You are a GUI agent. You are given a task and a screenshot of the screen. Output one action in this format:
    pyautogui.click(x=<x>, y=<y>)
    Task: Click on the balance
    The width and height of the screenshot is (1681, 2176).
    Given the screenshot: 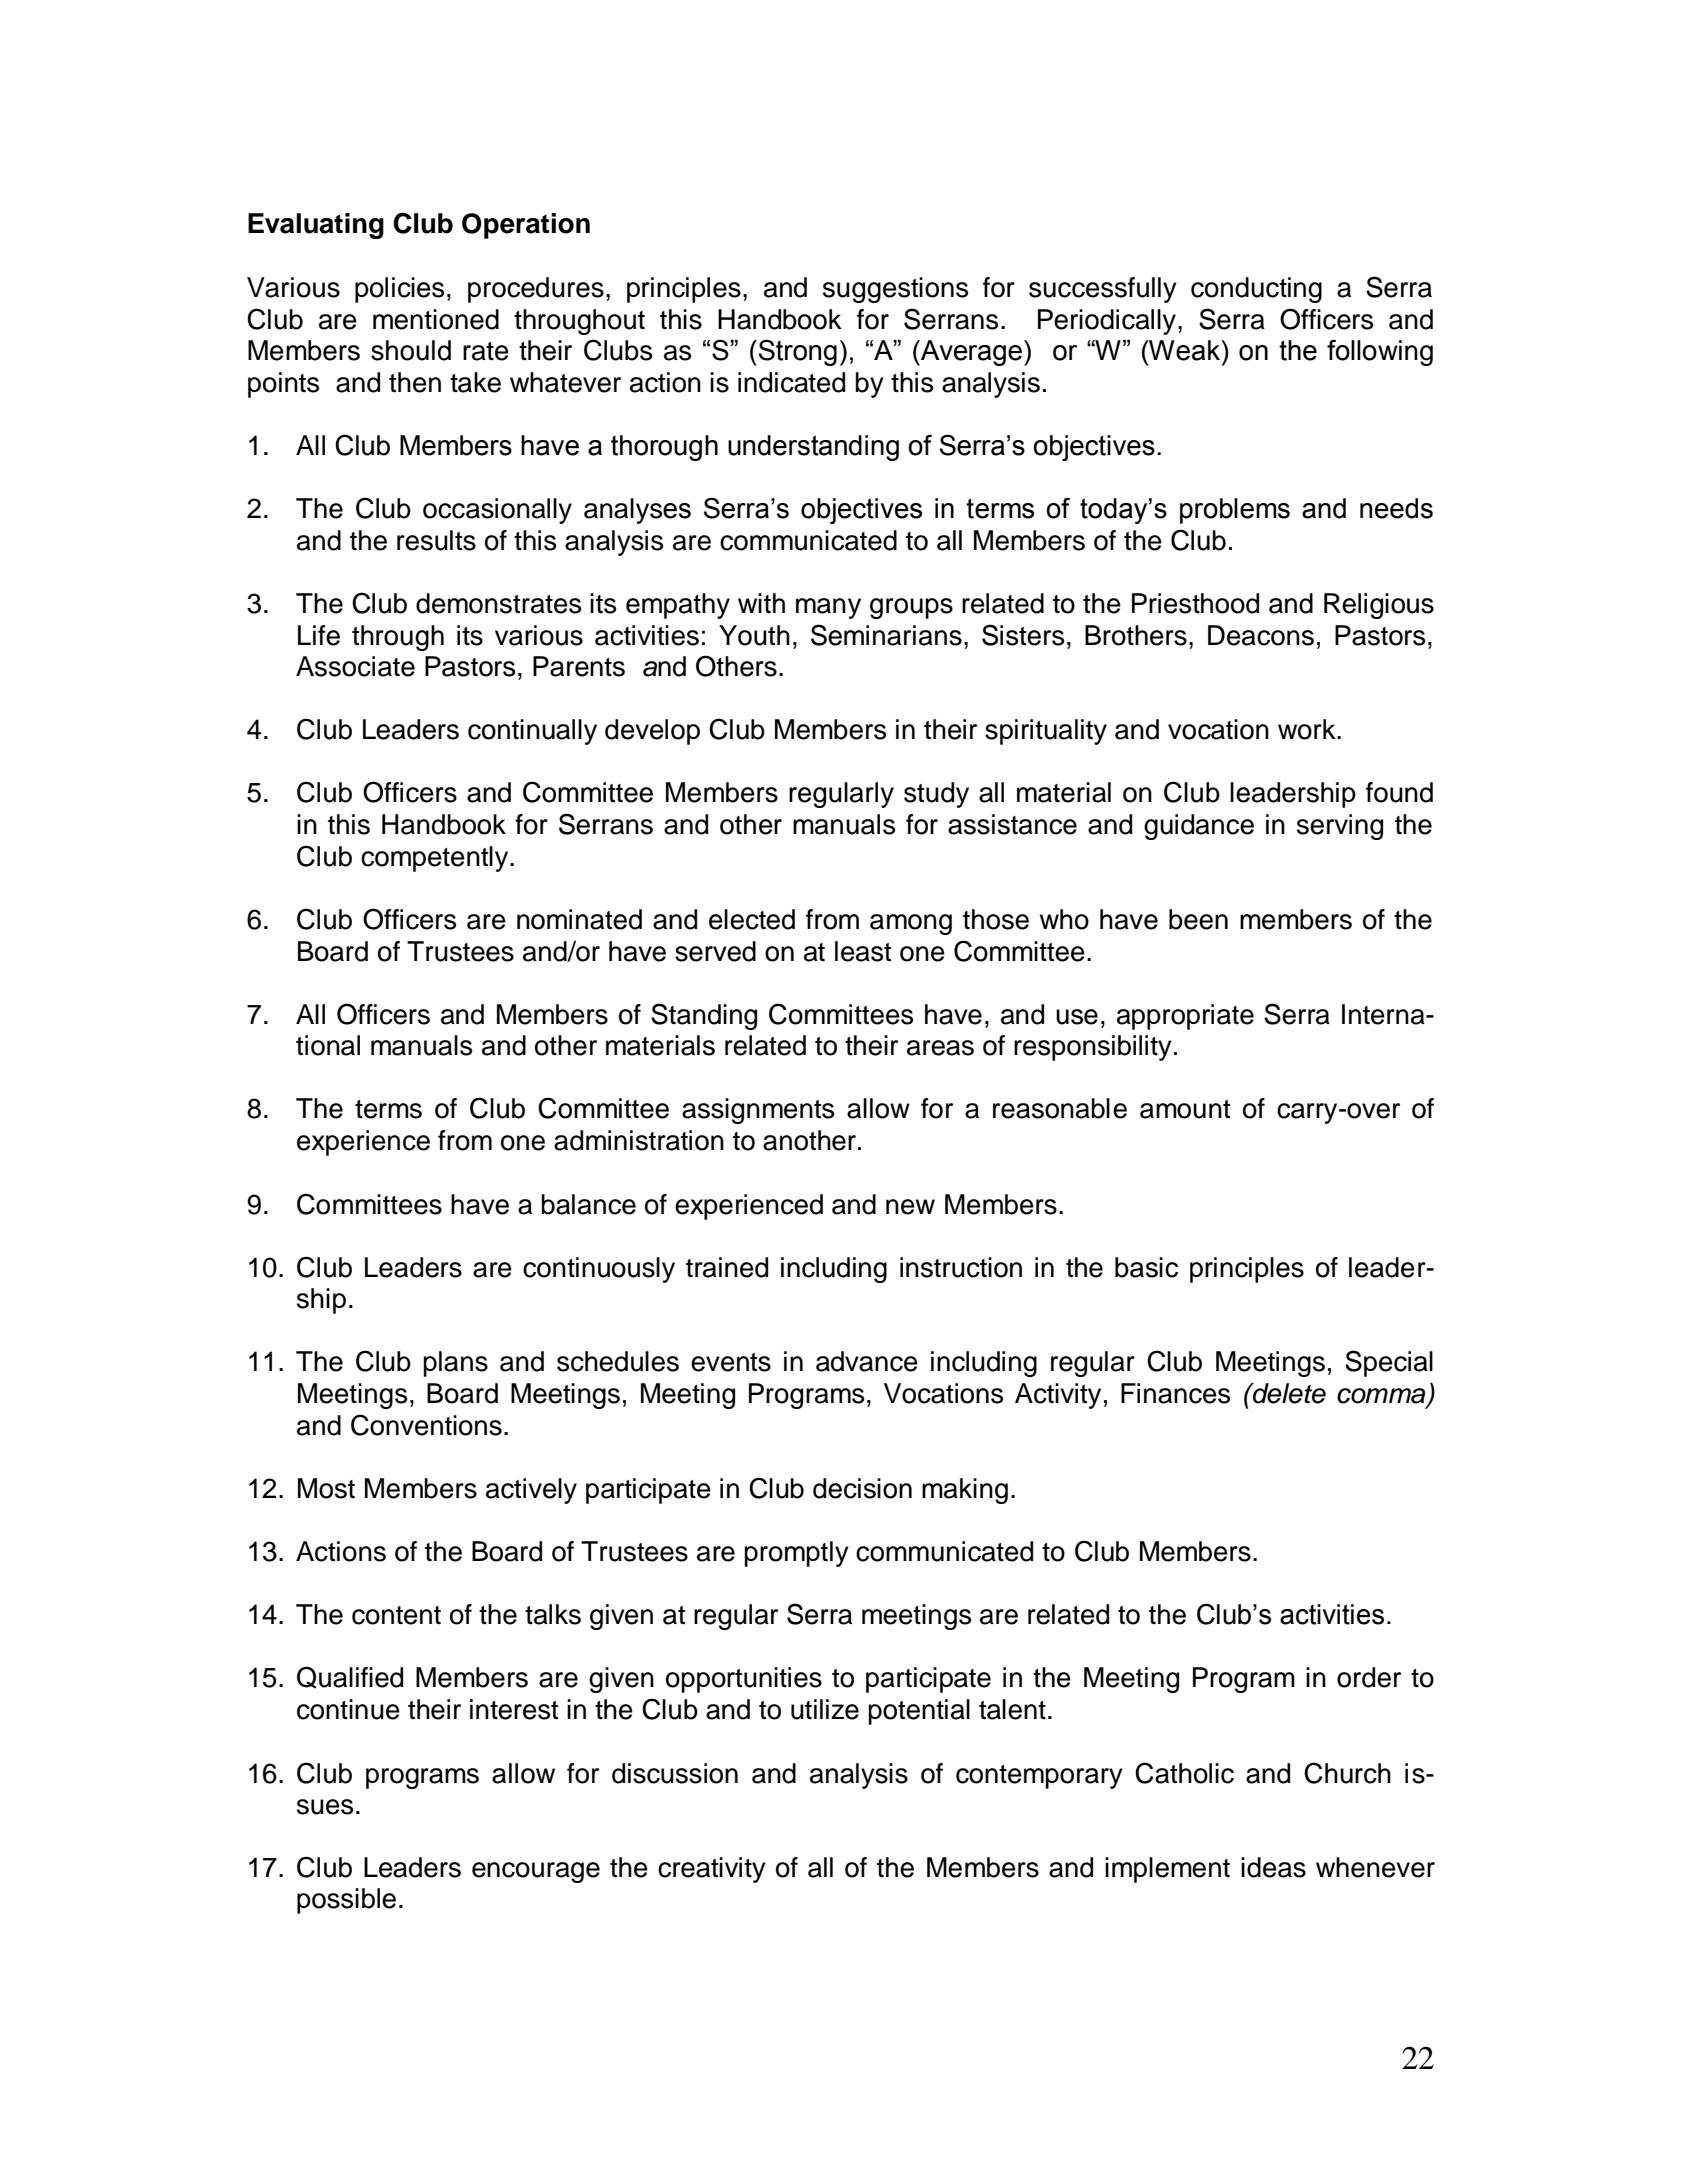 What is the action you would take?
    pyautogui.click(x=588, y=1204)
